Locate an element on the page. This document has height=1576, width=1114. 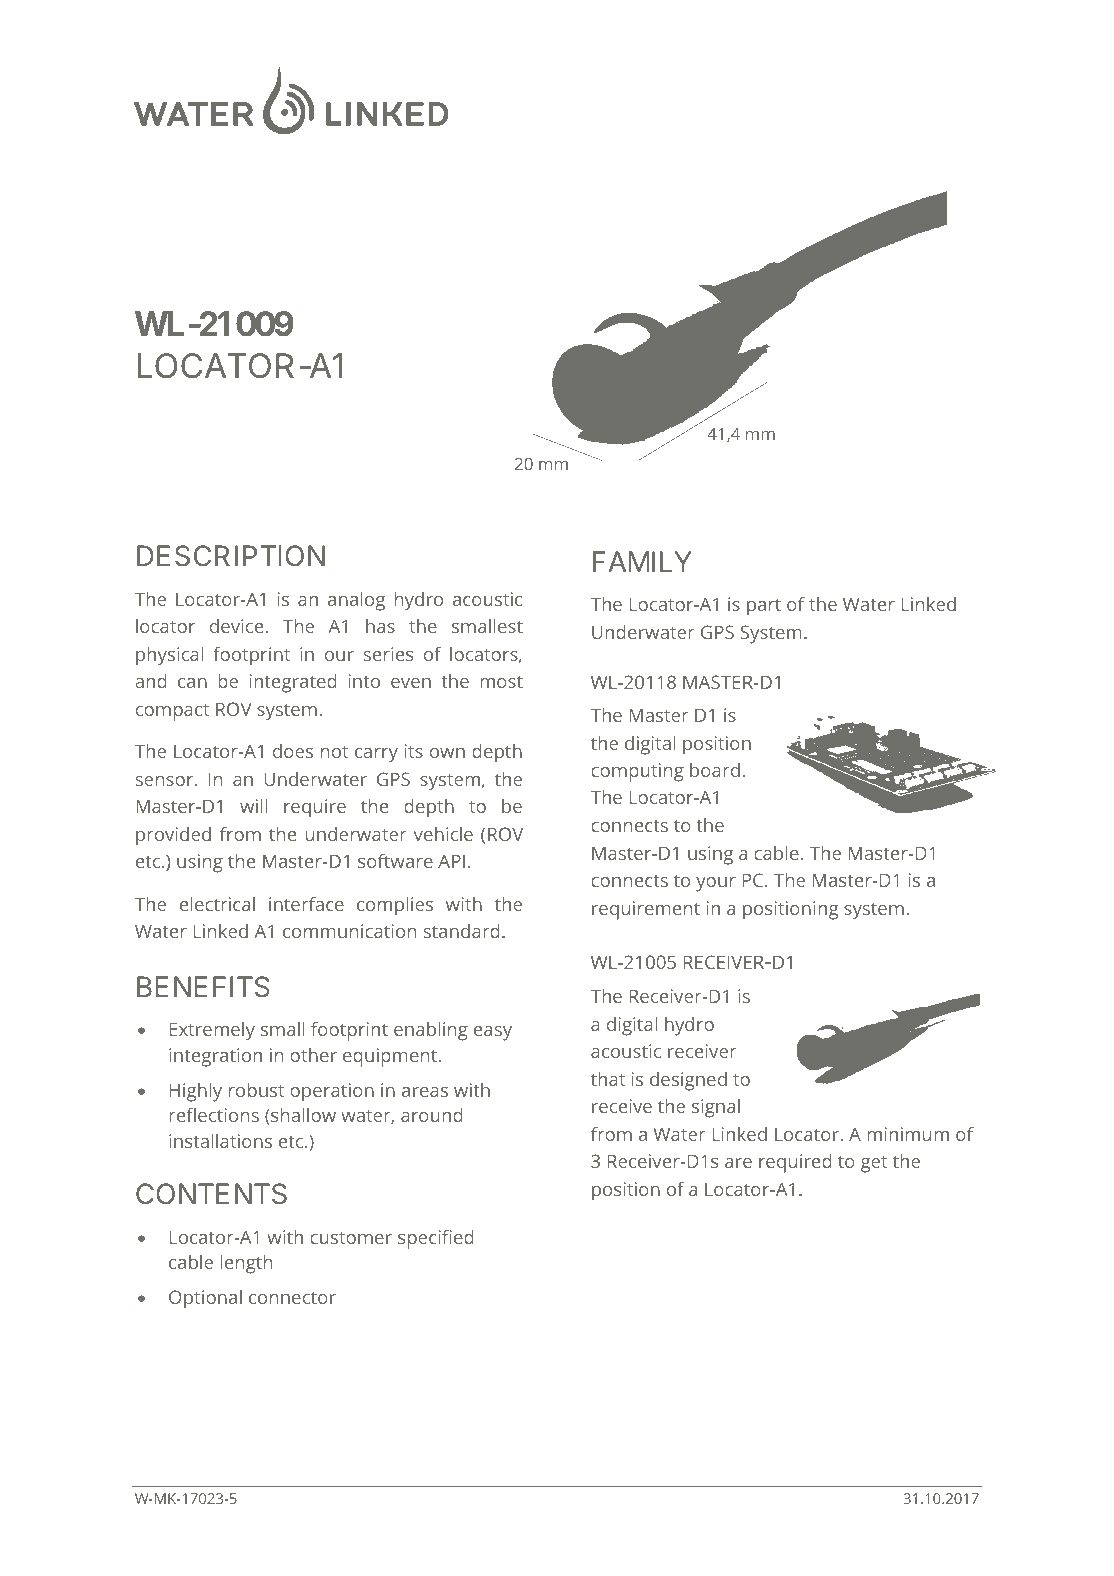
standard is located at coordinates (462, 931).
